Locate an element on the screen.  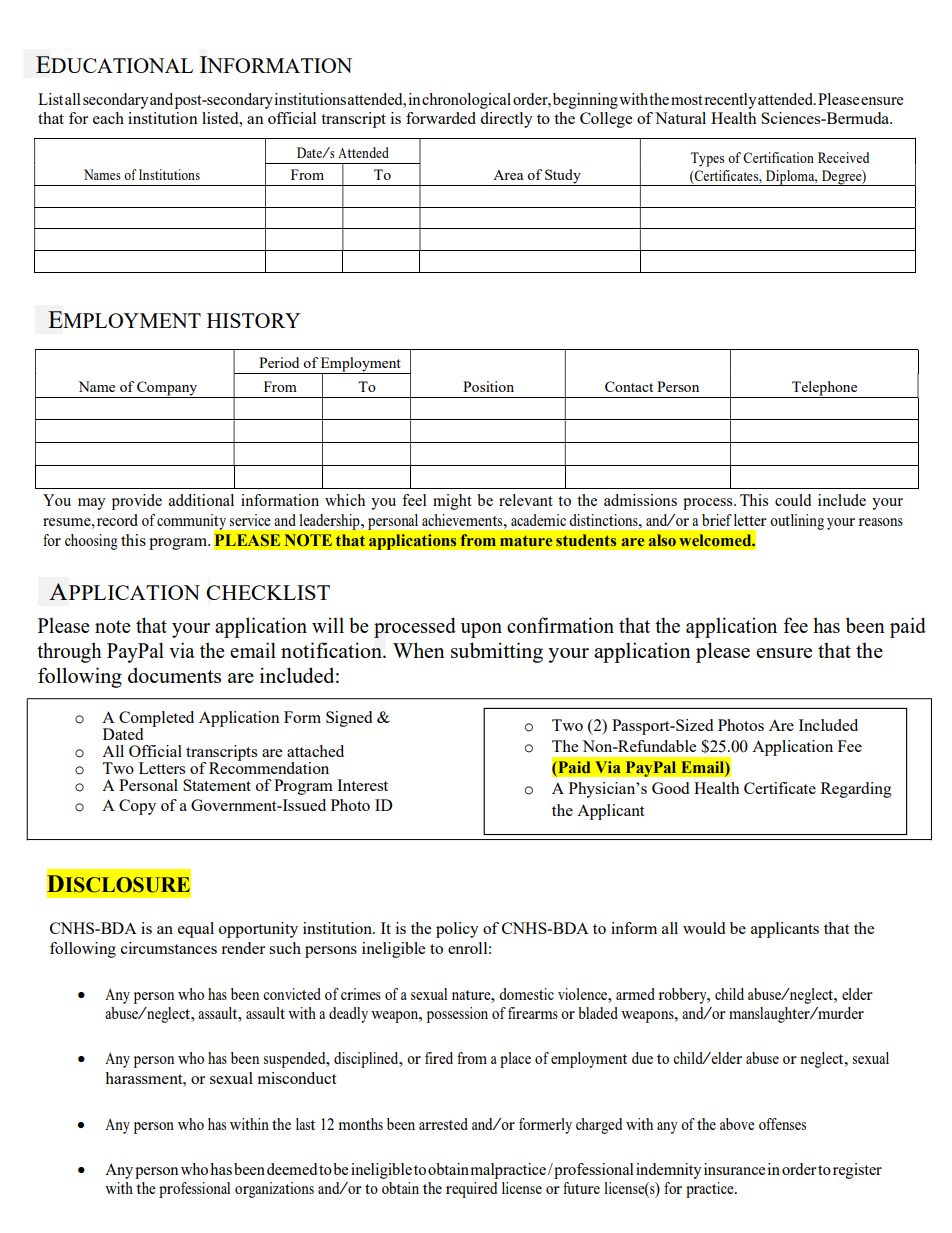
required is located at coordinates (471, 1190).
